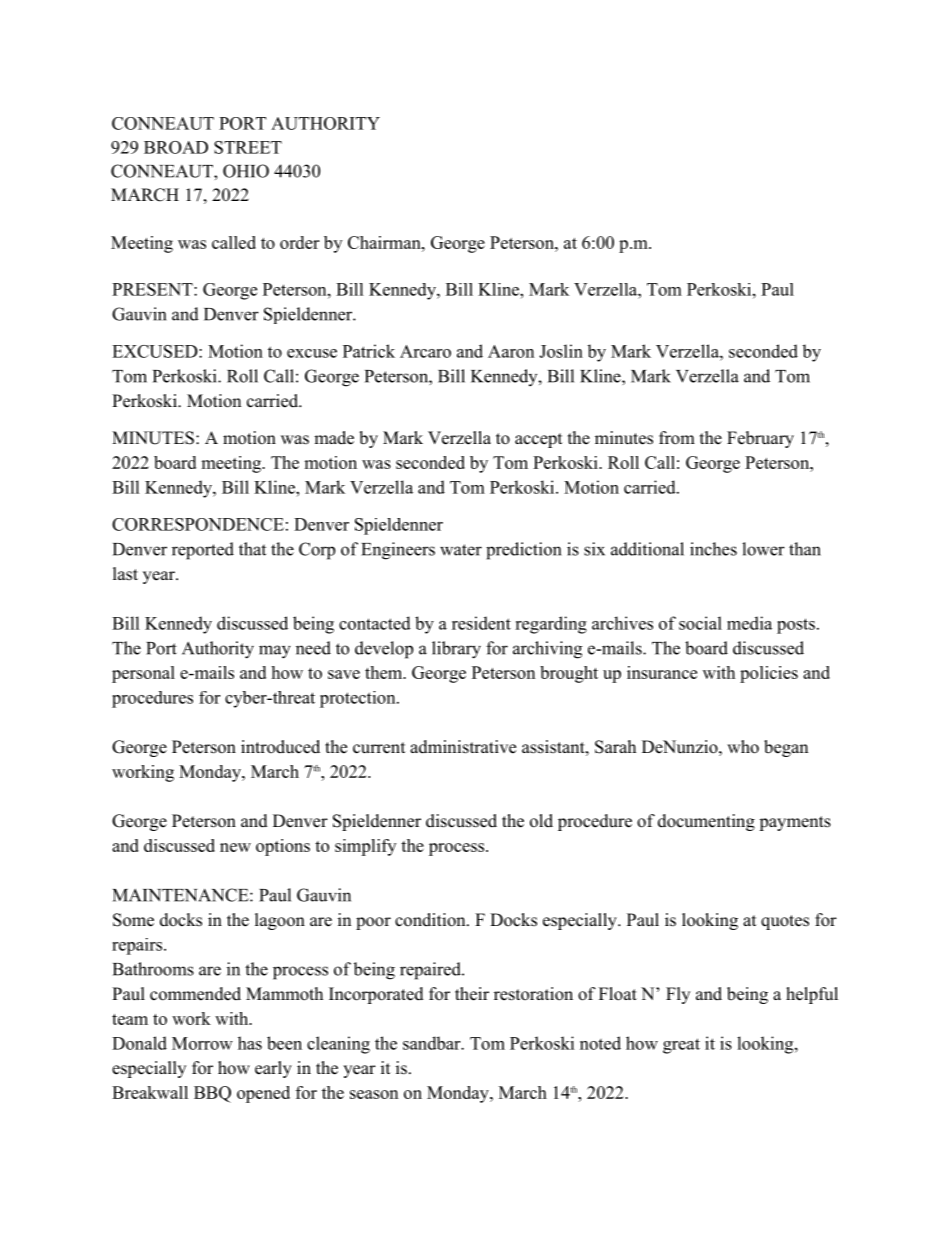 The height and width of the image is (1233, 952). Describe the element at coordinates (202, 1043) in the image. I see `Morrow` at that location.
